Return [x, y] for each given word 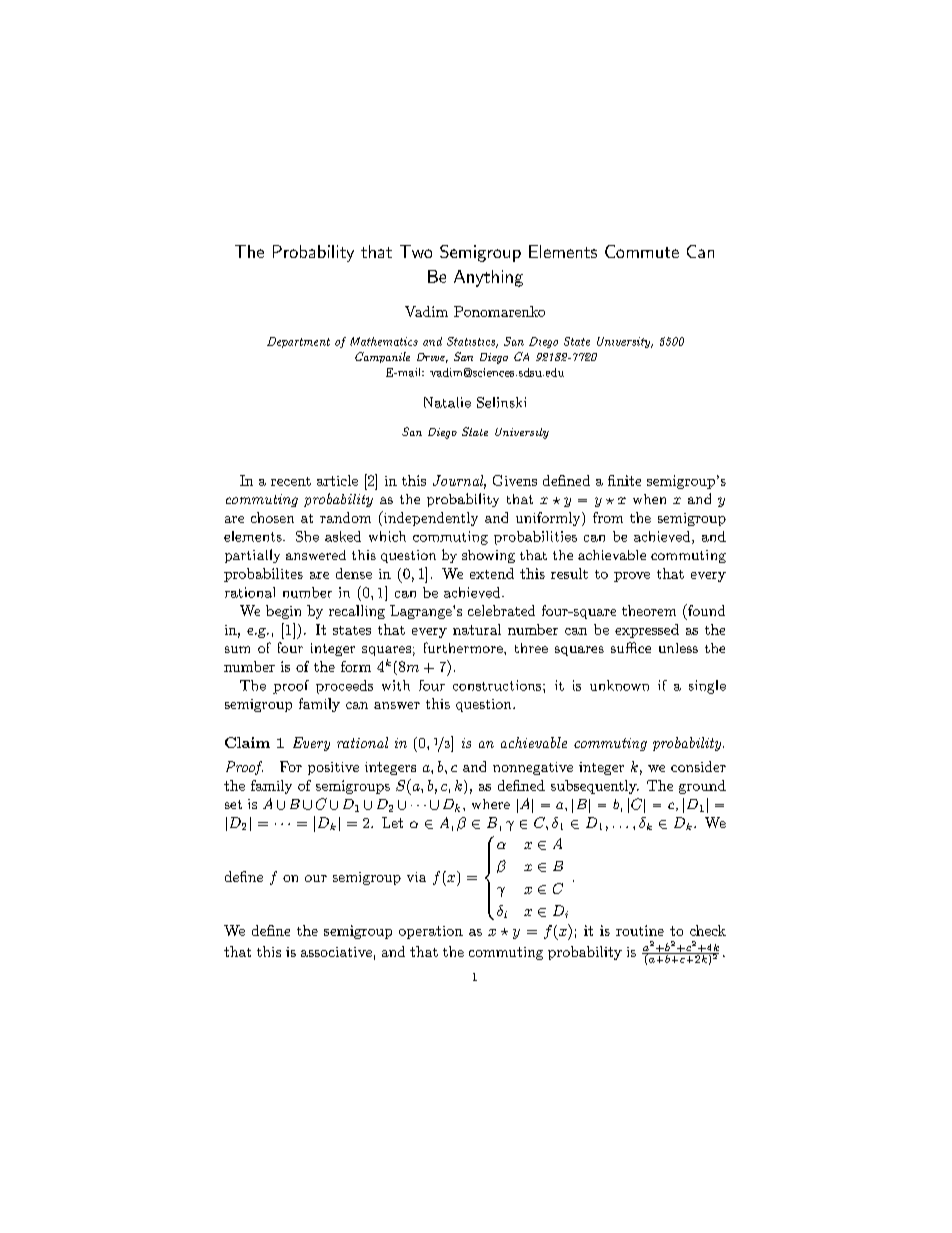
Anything [488, 278]
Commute [642, 251]
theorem [649, 610]
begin [283, 612]
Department [298, 342]
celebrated [501, 610]
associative [336, 952]
